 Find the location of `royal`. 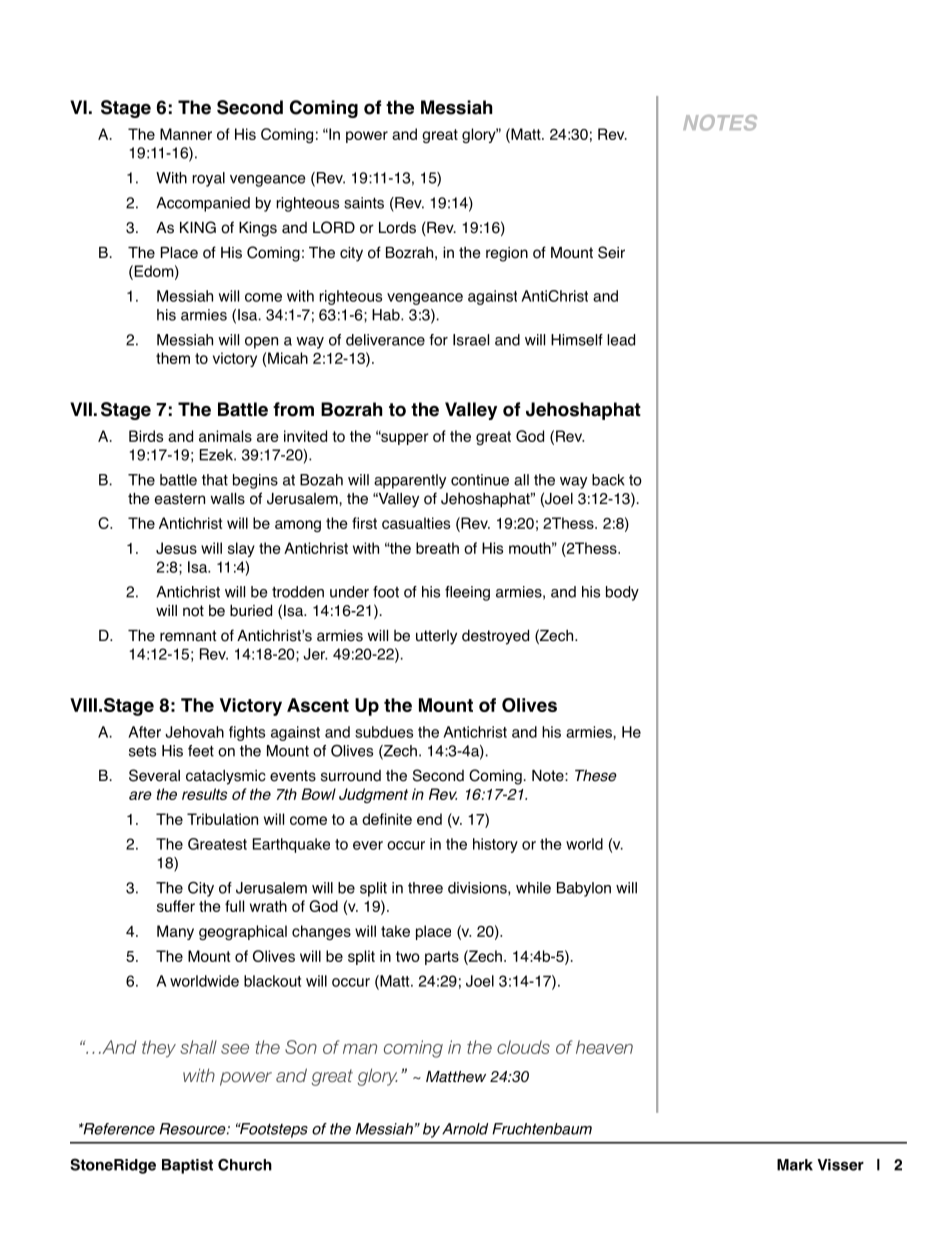

royal is located at coordinates (208, 179).
